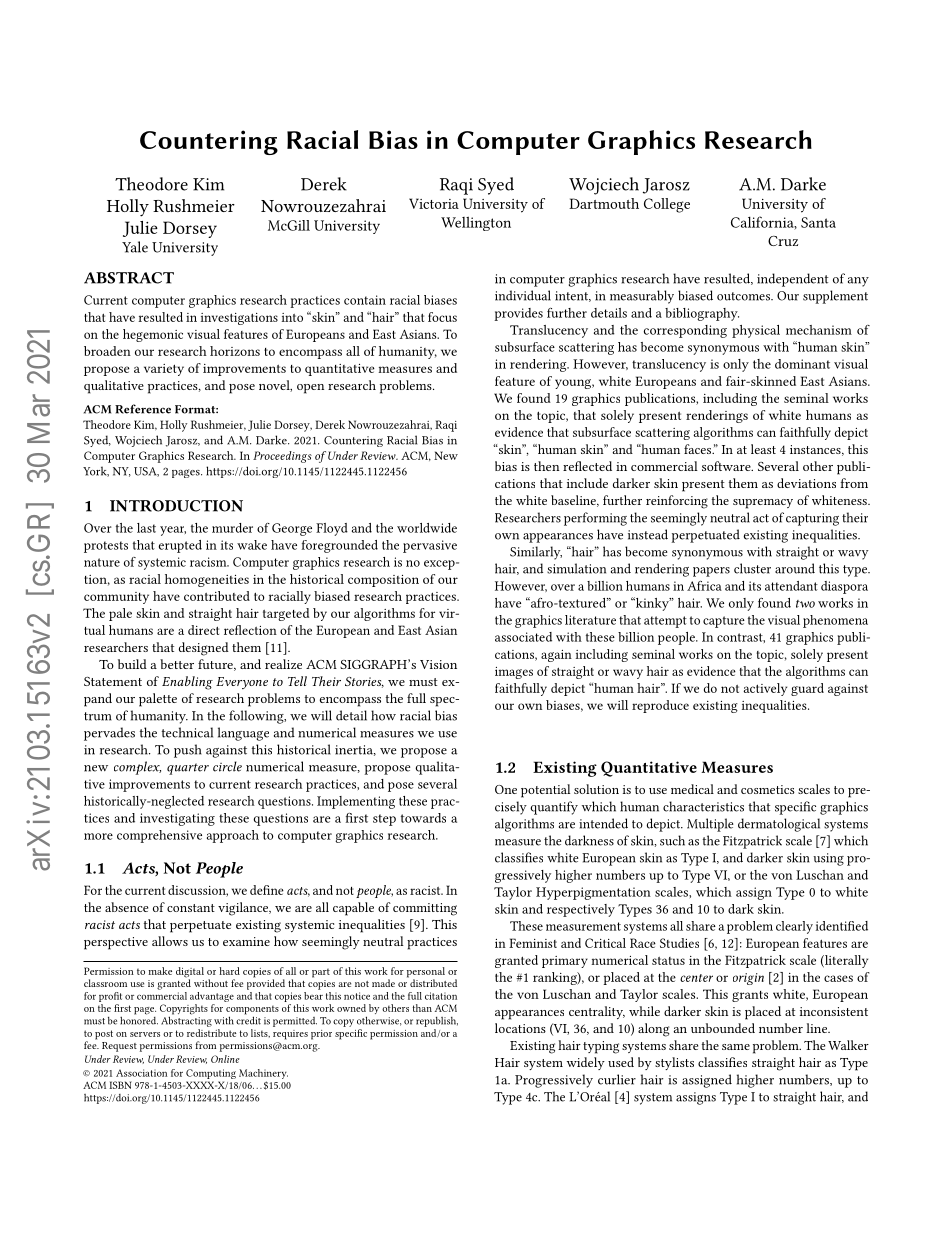 The width and height of the document is (952, 1233). Describe the element at coordinates (135, 247) in the document. I see `Yale` at that location.
